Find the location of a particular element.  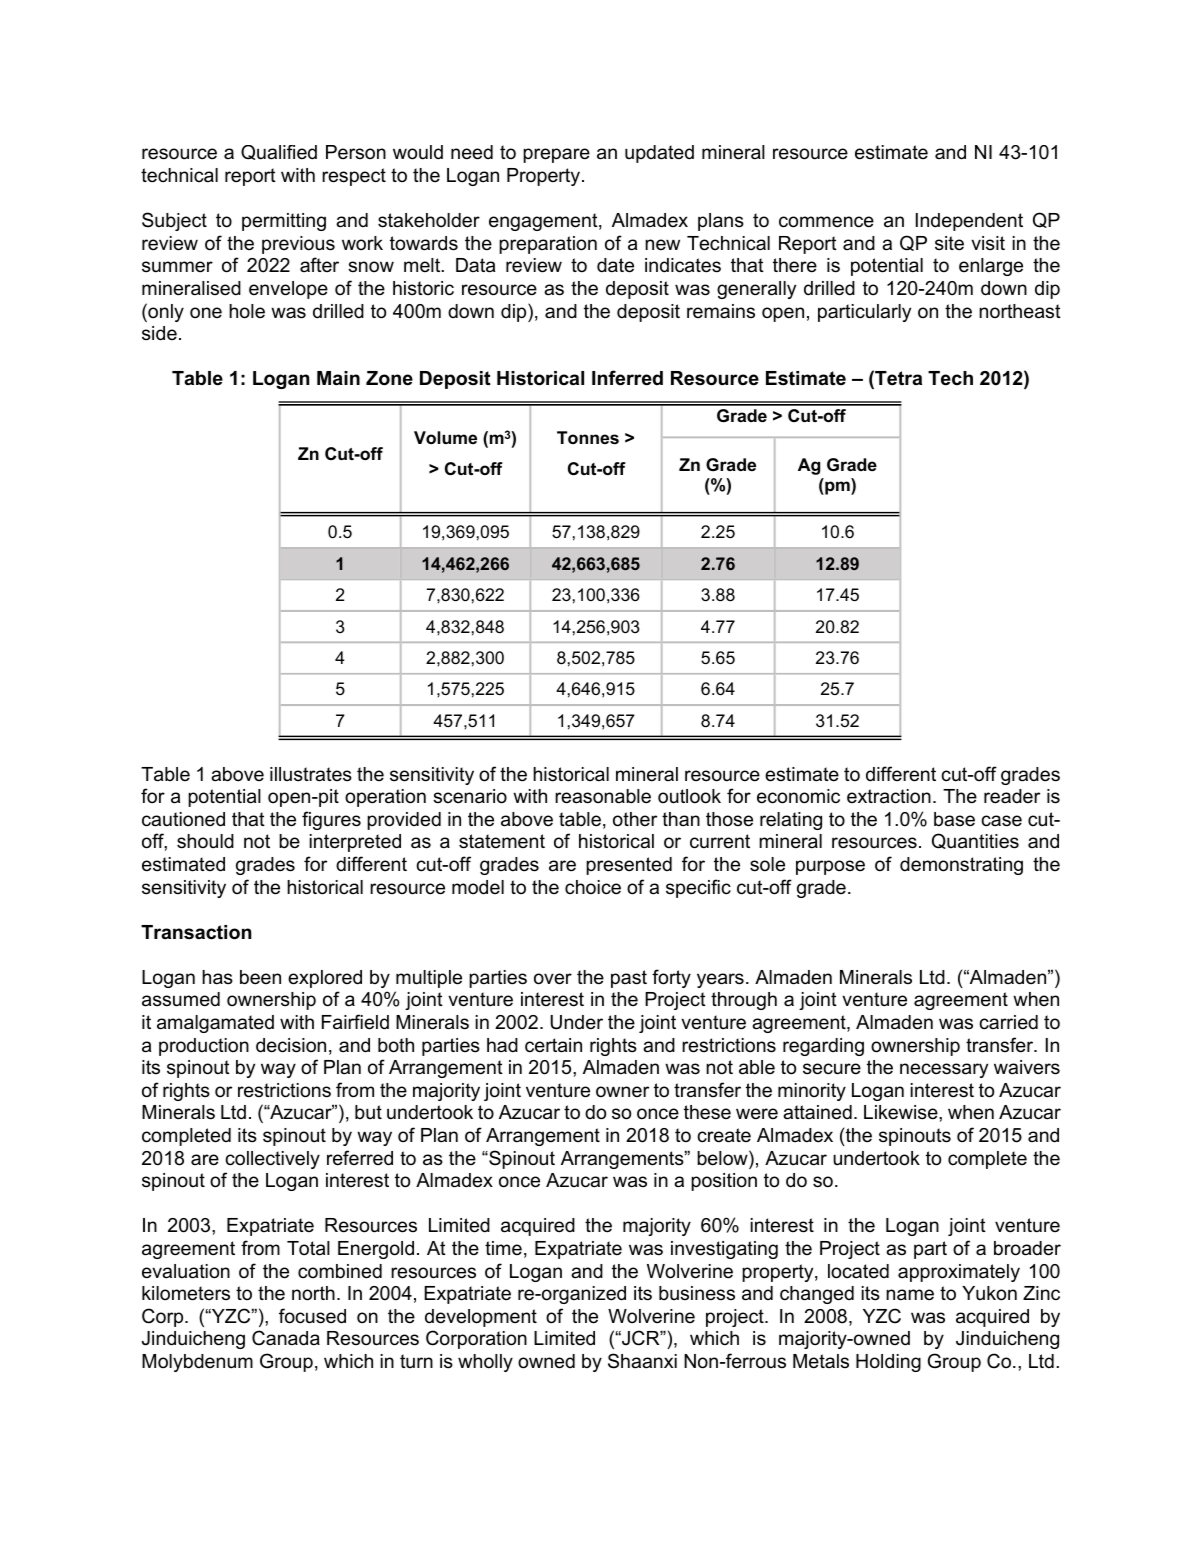

permitting is located at coordinates (284, 222).
